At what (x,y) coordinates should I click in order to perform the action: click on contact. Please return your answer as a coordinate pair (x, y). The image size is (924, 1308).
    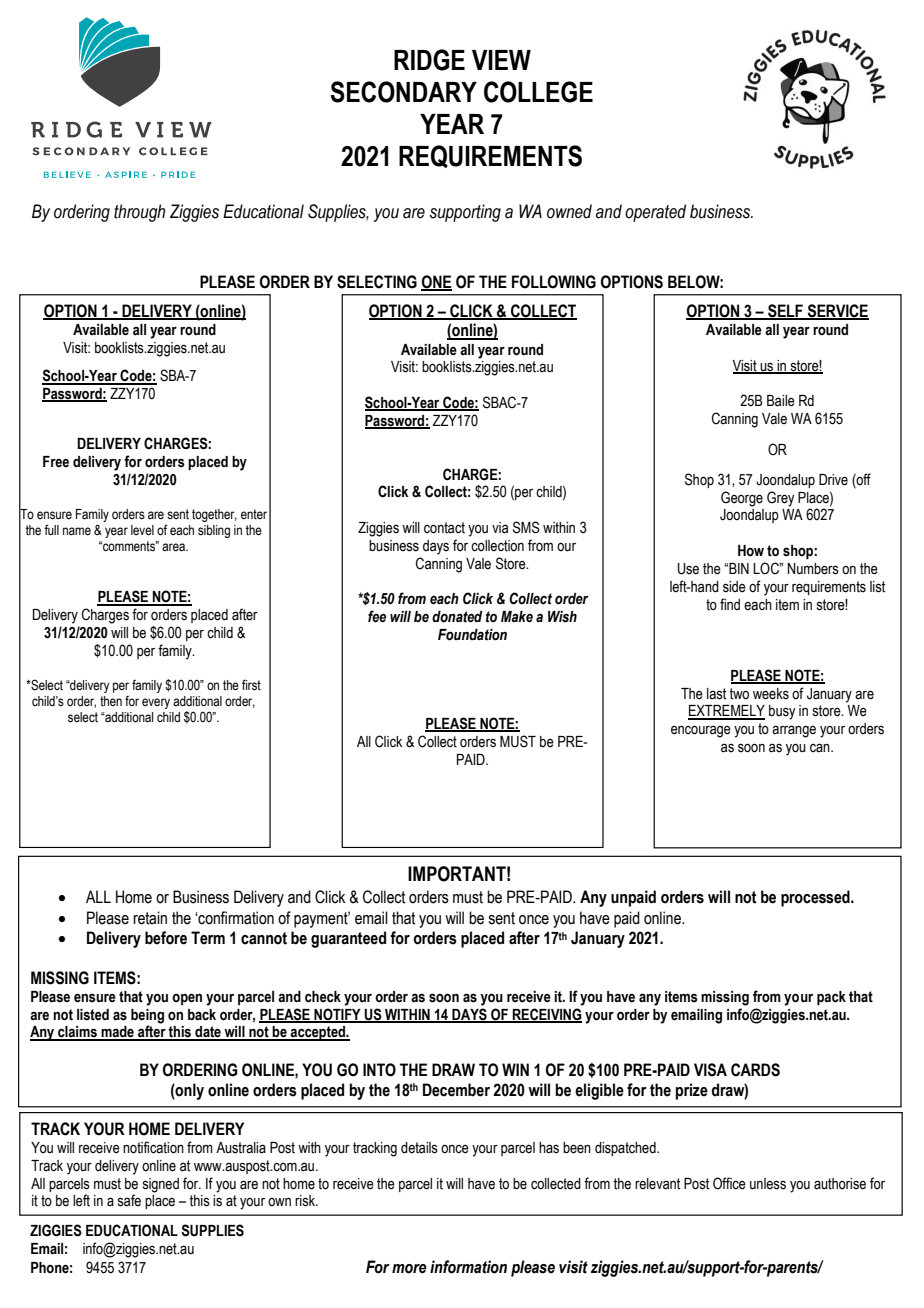
    Looking at the image, I should click on (444, 528).
